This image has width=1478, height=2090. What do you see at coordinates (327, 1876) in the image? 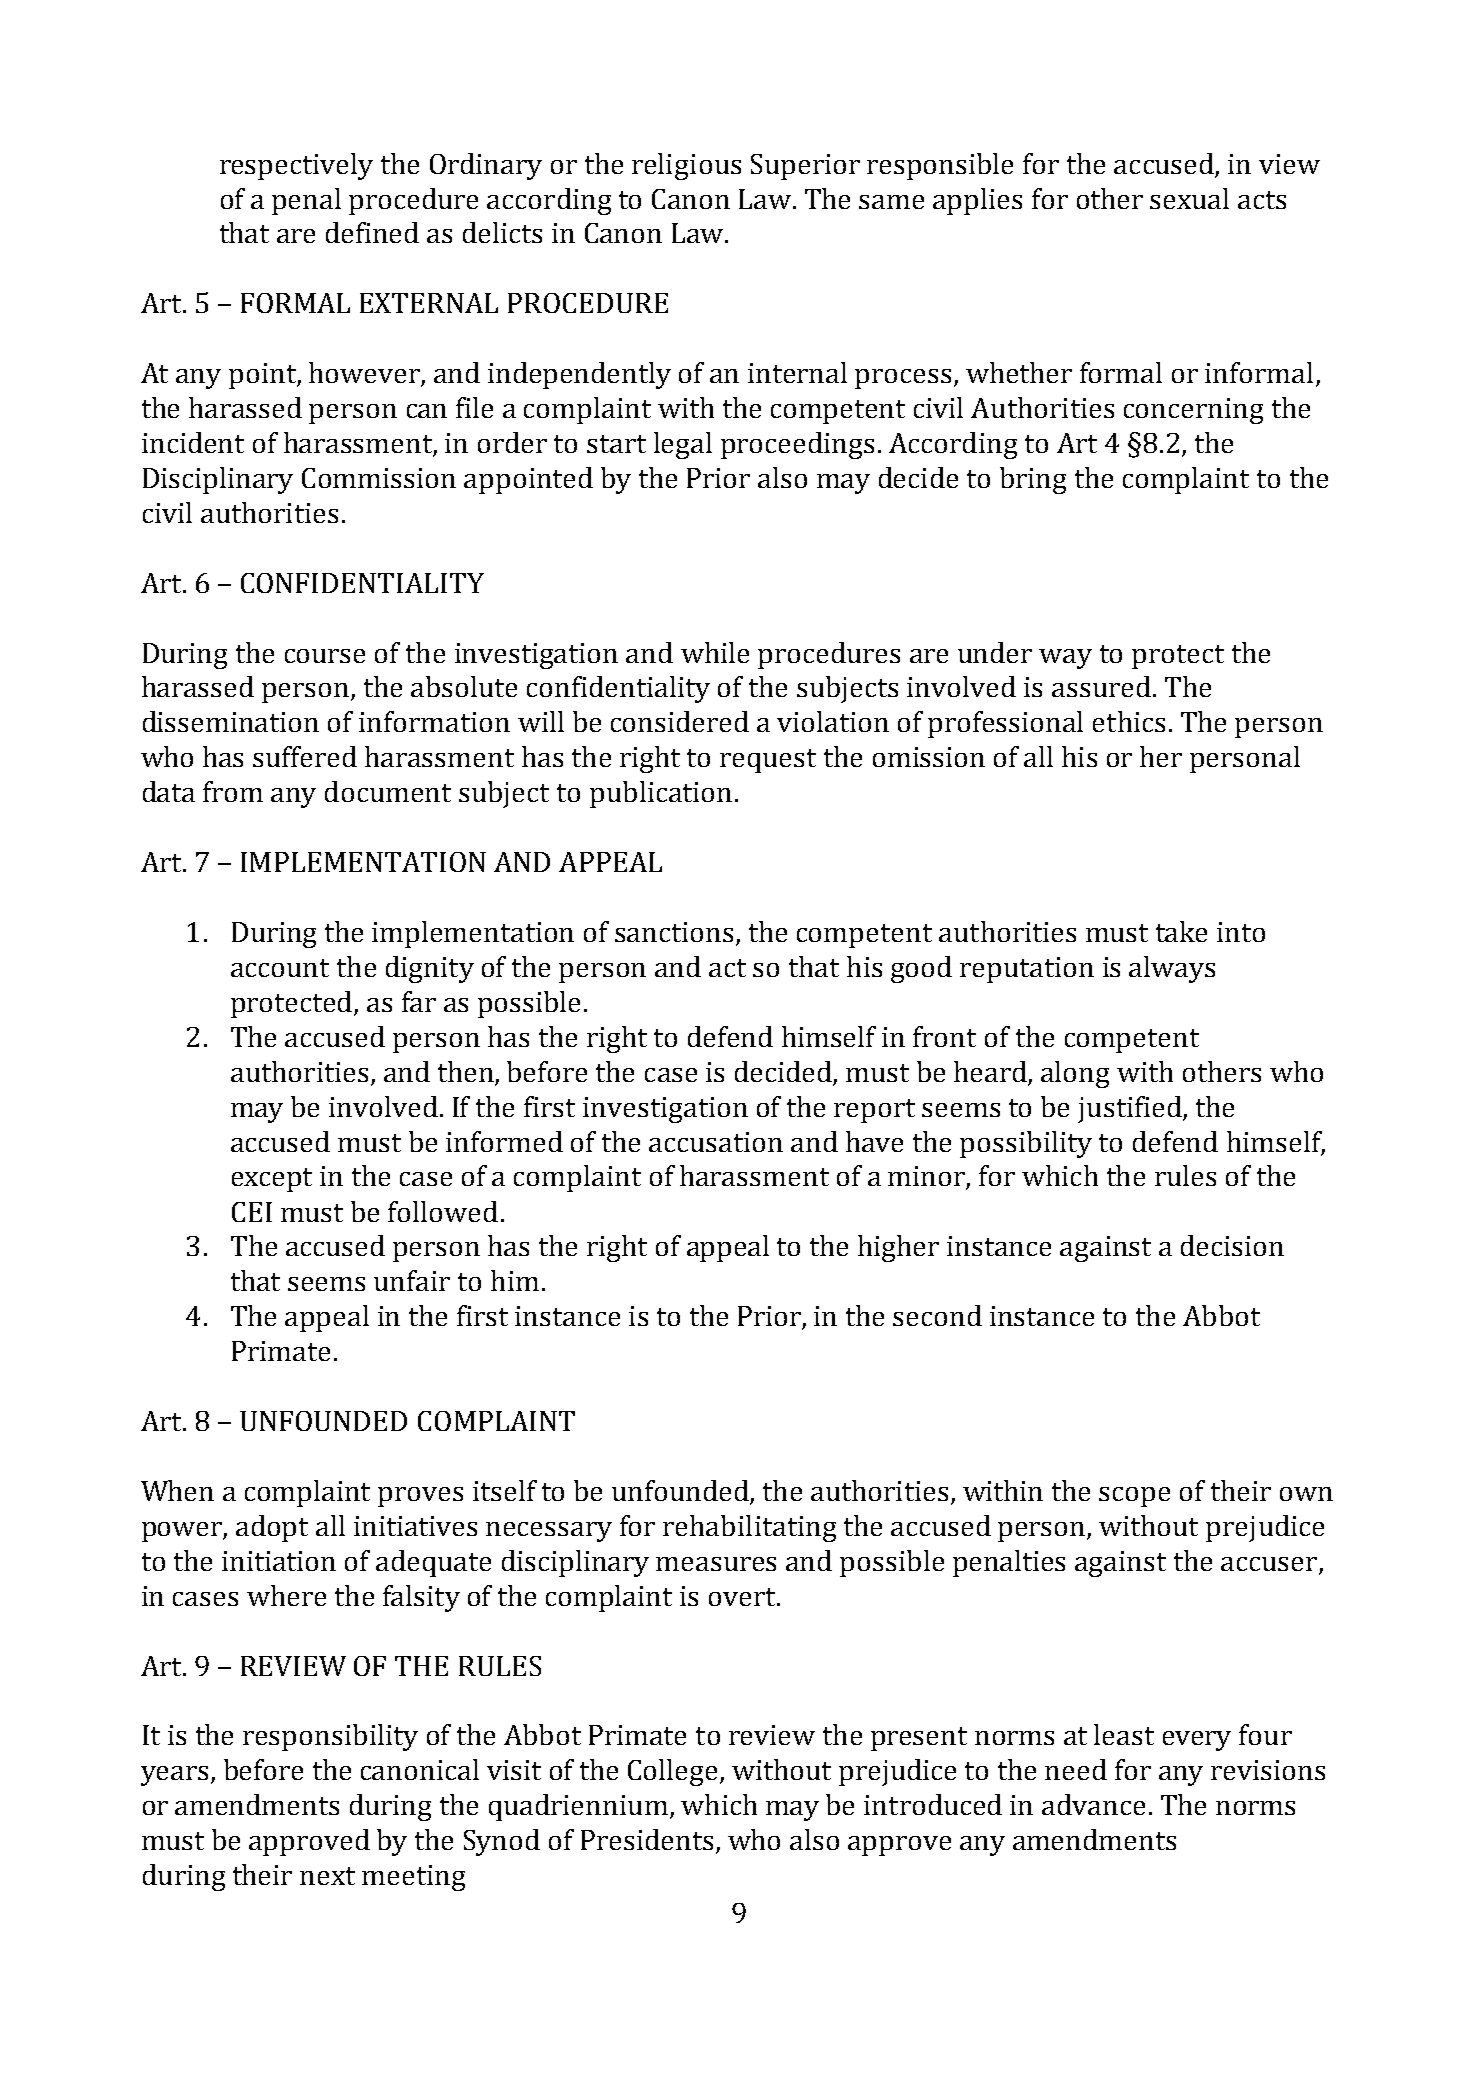
I see `next` at bounding box center [327, 1876].
